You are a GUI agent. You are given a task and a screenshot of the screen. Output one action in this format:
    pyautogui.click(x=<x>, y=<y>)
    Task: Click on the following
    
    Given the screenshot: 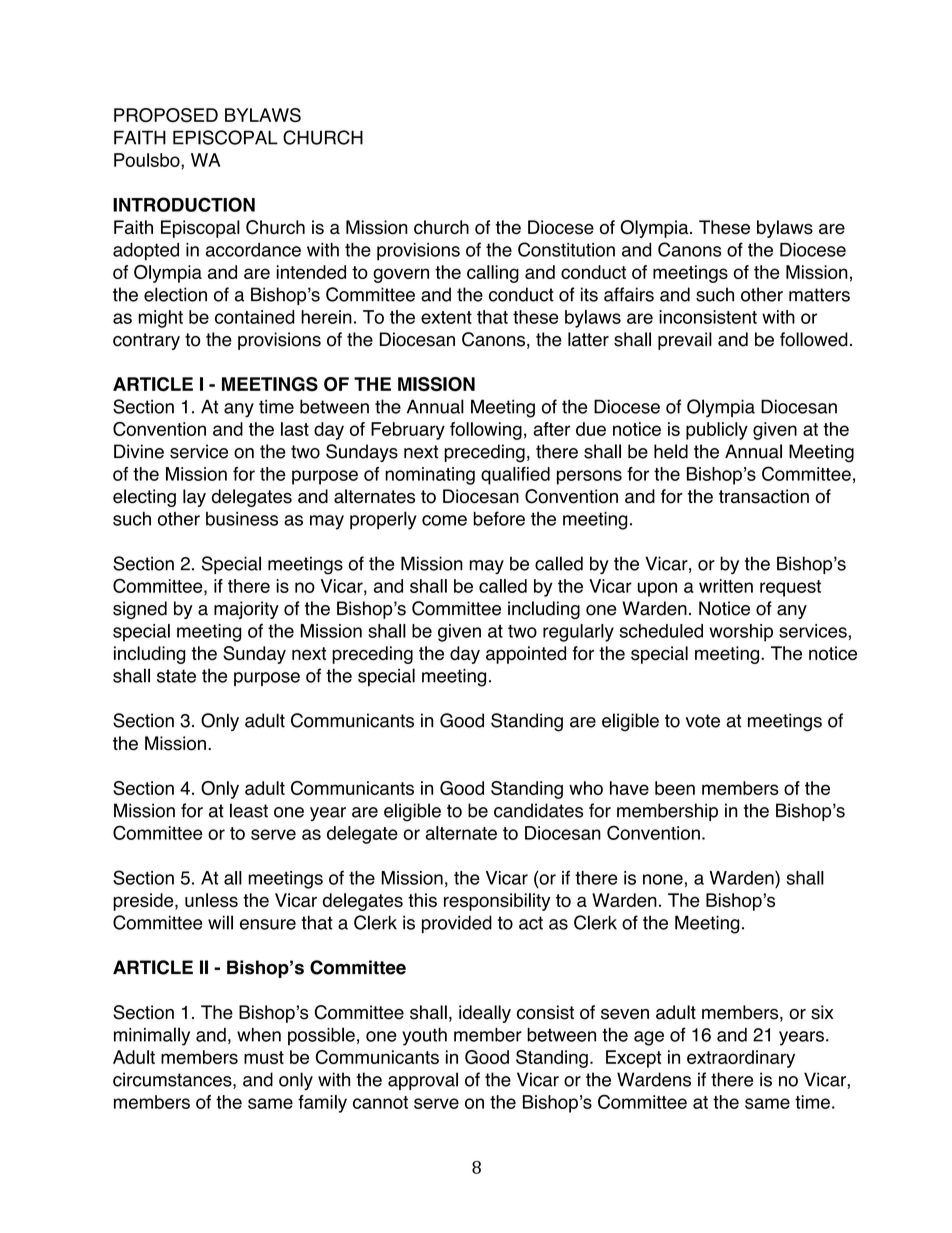 What is the action you would take?
    pyautogui.click(x=486, y=431)
